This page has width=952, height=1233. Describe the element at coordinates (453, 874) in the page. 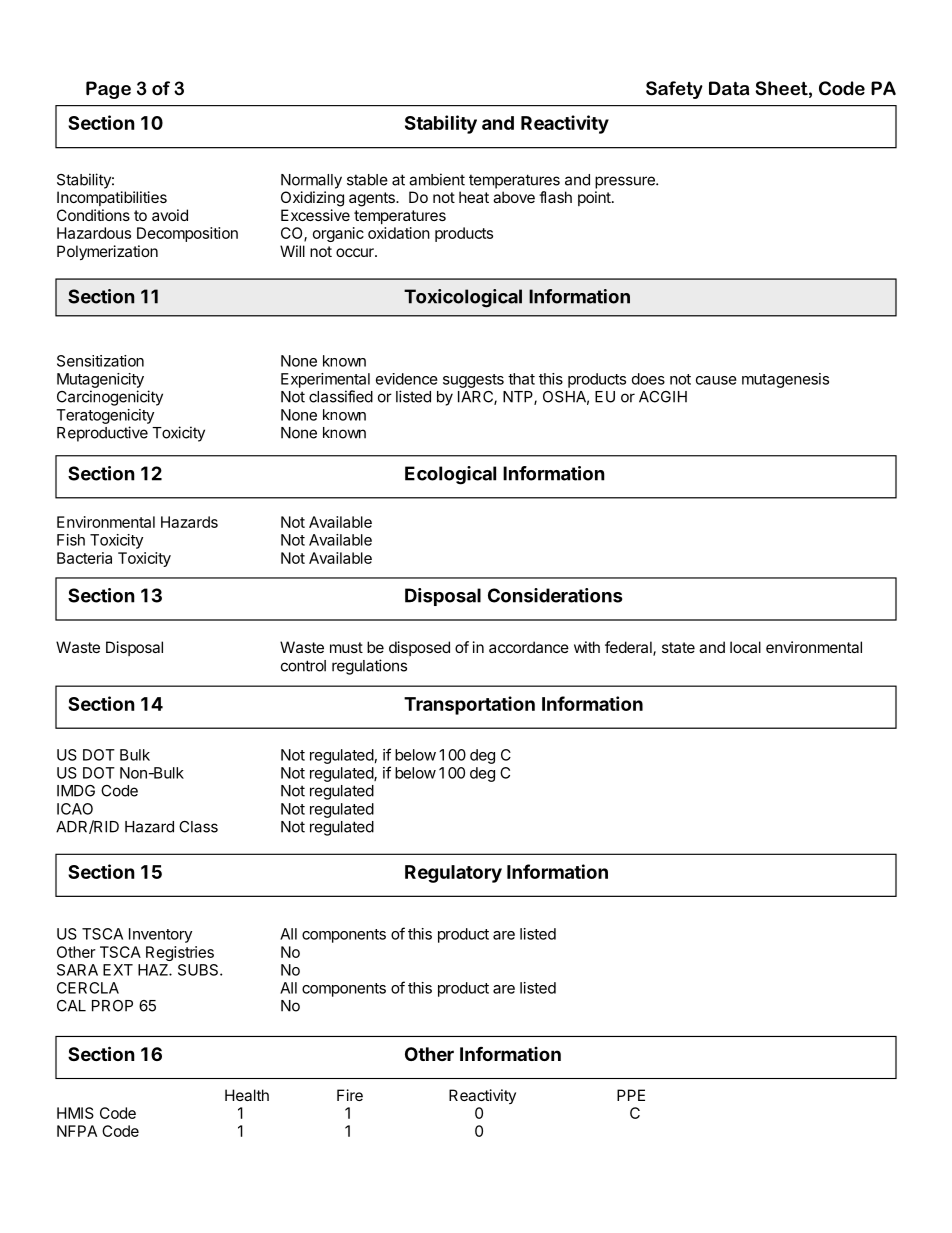

I see `Regulatory` at that location.
